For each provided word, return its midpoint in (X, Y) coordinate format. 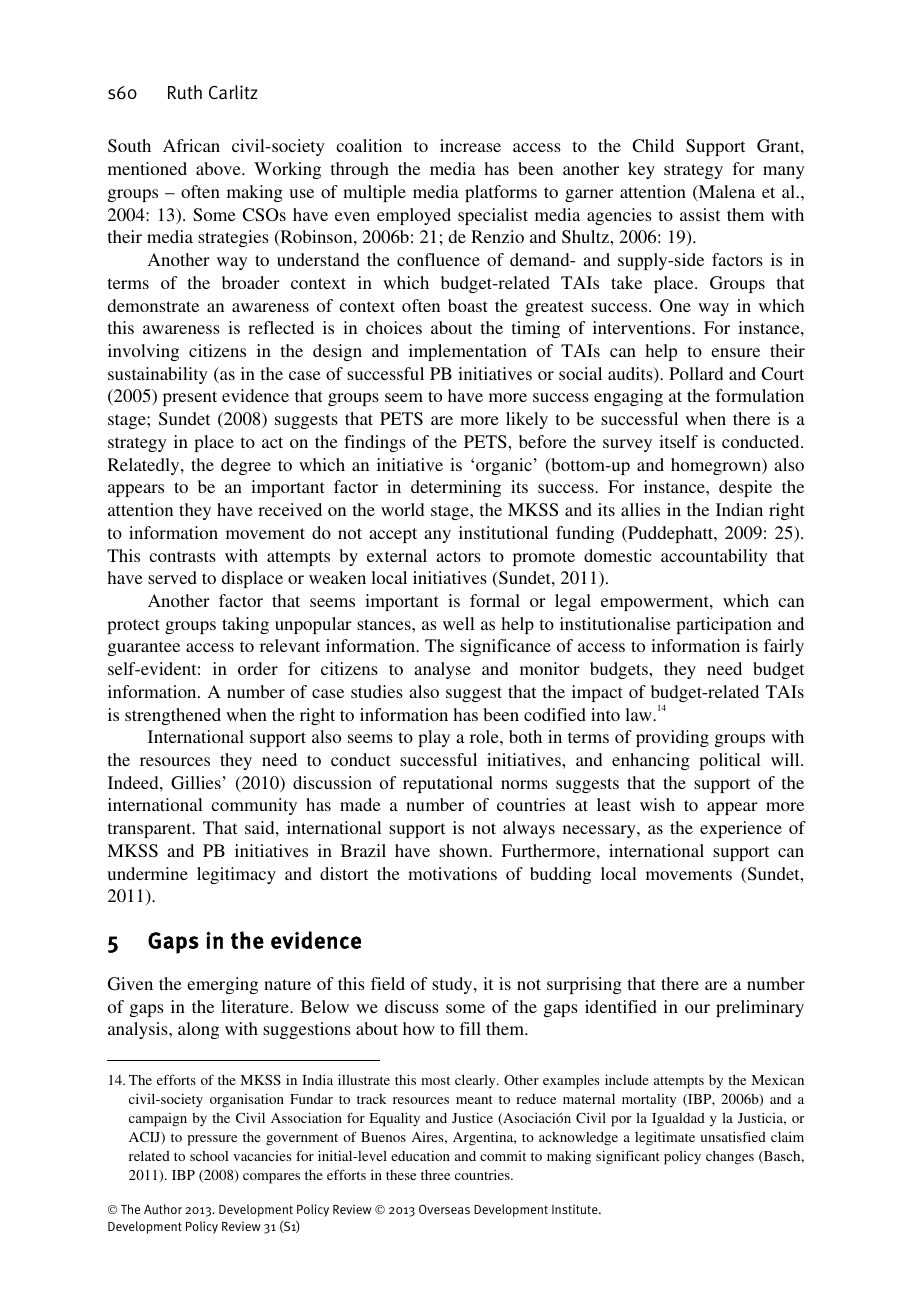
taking (245, 625)
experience (741, 829)
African (191, 145)
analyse (442, 670)
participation (724, 625)
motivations (452, 873)
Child (653, 146)
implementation (468, 352)
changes (730, 1158)
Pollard (696, 373)
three (435, 1175)
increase (470, 145)
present (190, 398)
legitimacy (236, 875)
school (209, 1156)
